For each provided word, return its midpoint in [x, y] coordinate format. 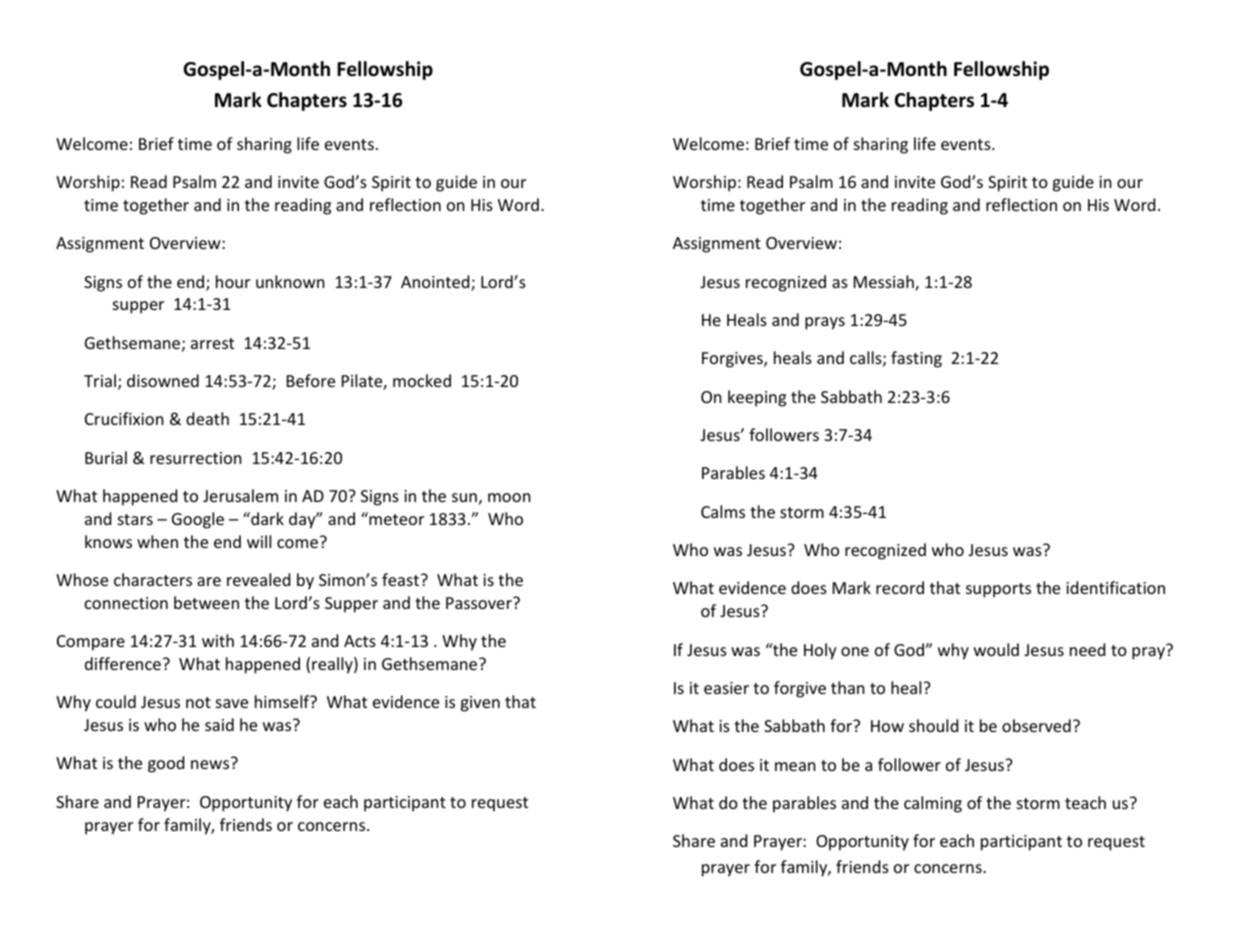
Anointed [436, 283]
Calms [723, 511]
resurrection [196, 458]
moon [509, 497]
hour [233, 281]
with [218, 640]
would [996, 649]
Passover [480, 603]
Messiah [885, 283]
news [210, 764]
